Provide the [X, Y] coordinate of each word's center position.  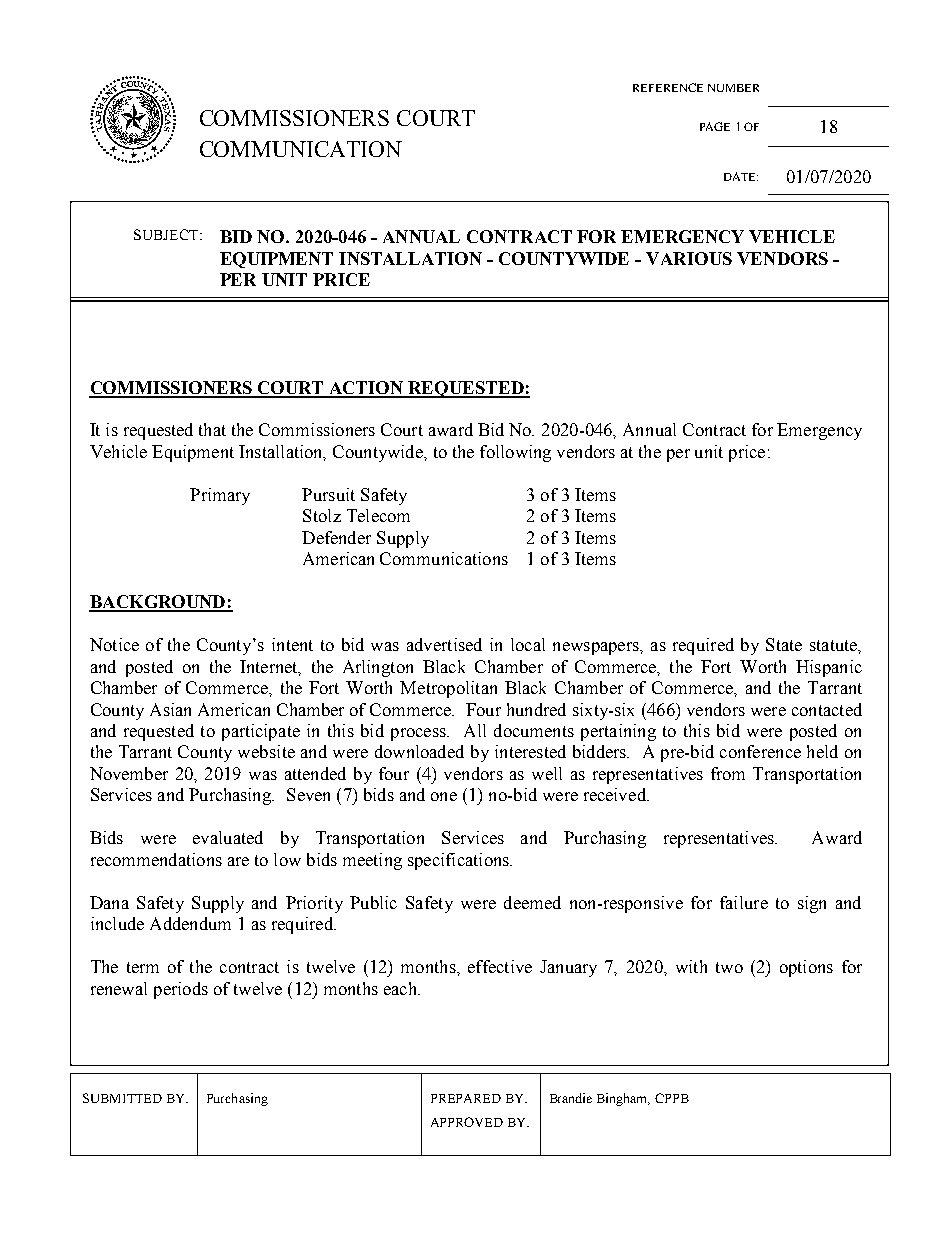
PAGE [715, 126]
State [784, 644]
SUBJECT [167, 234]
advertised [444, 644]
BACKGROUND [158, 603]
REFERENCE [668, 87]
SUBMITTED [122, 1098]
